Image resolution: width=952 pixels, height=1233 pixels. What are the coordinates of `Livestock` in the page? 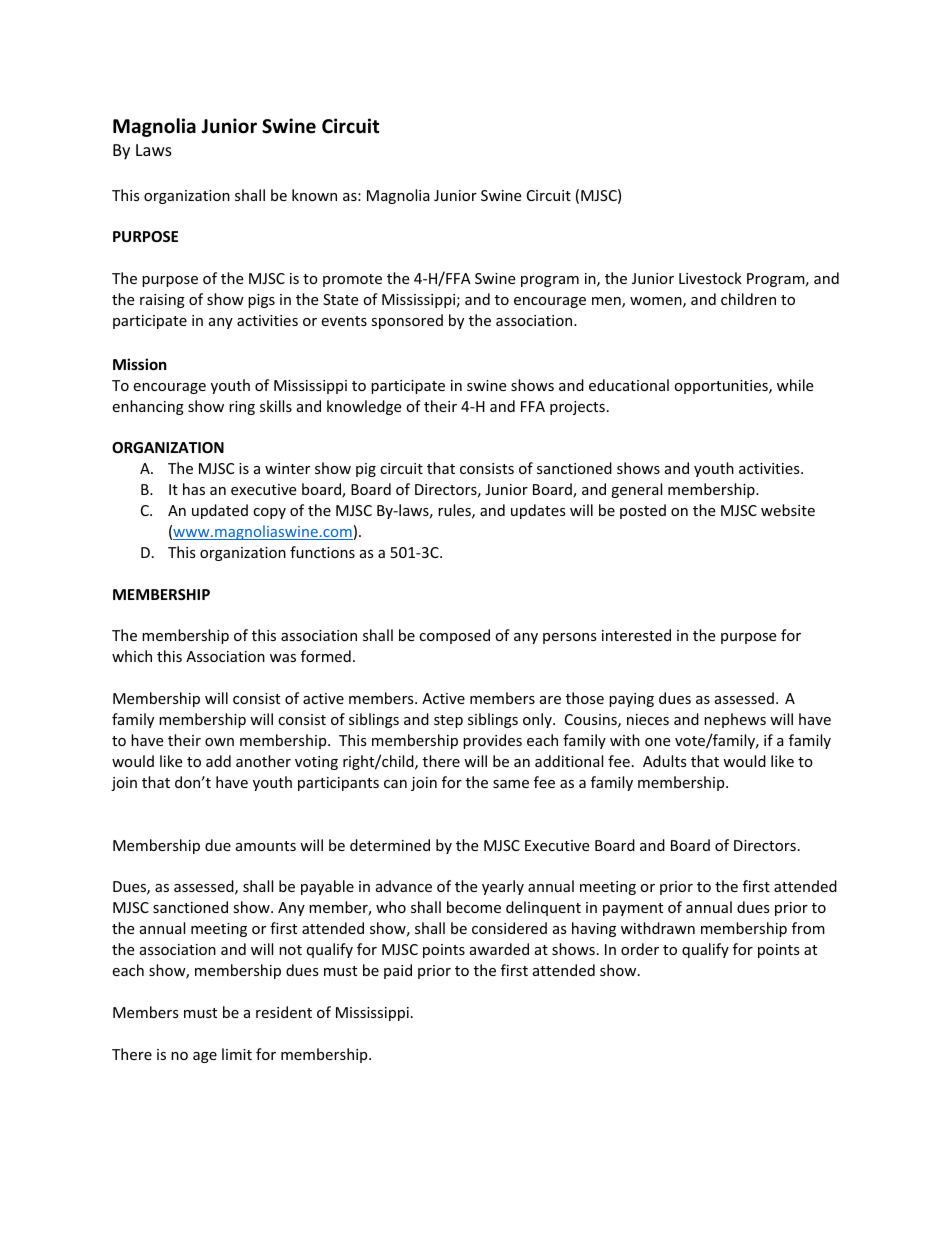 It's located at (710, 278).
